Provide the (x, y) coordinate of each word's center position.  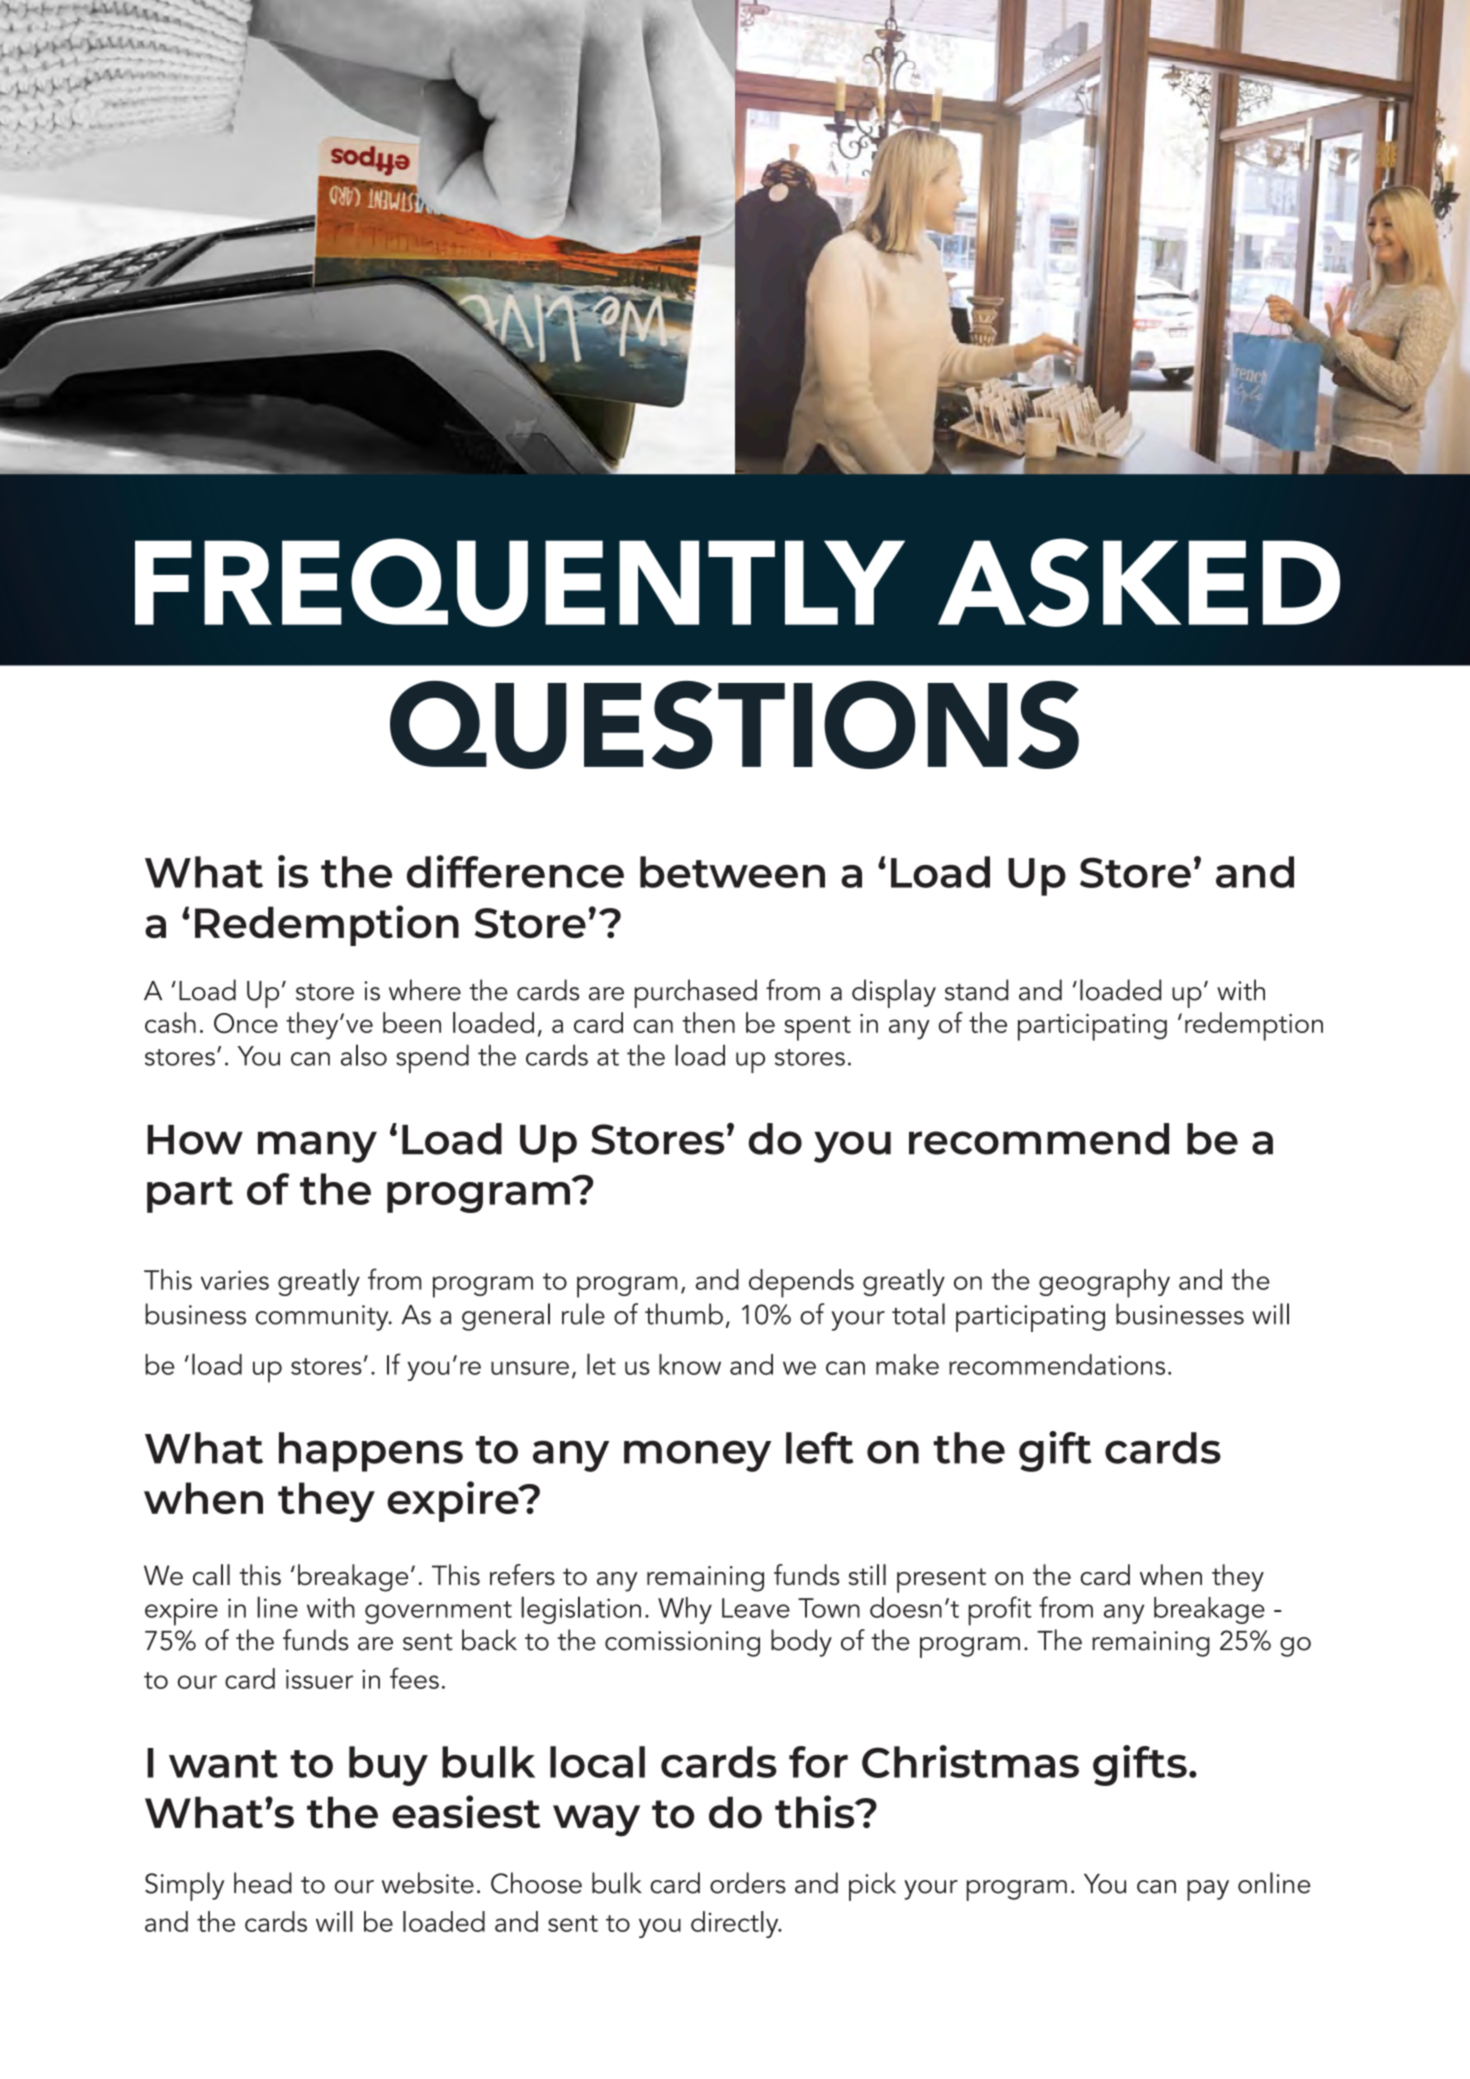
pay (1208, 1890)
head (263, 1883)
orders (748, 1883)
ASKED (1139, 582)
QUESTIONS (734, 725)
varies (235, 1280)
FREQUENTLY (520, 582)
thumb (684, 1314)
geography (1104, 1283)
